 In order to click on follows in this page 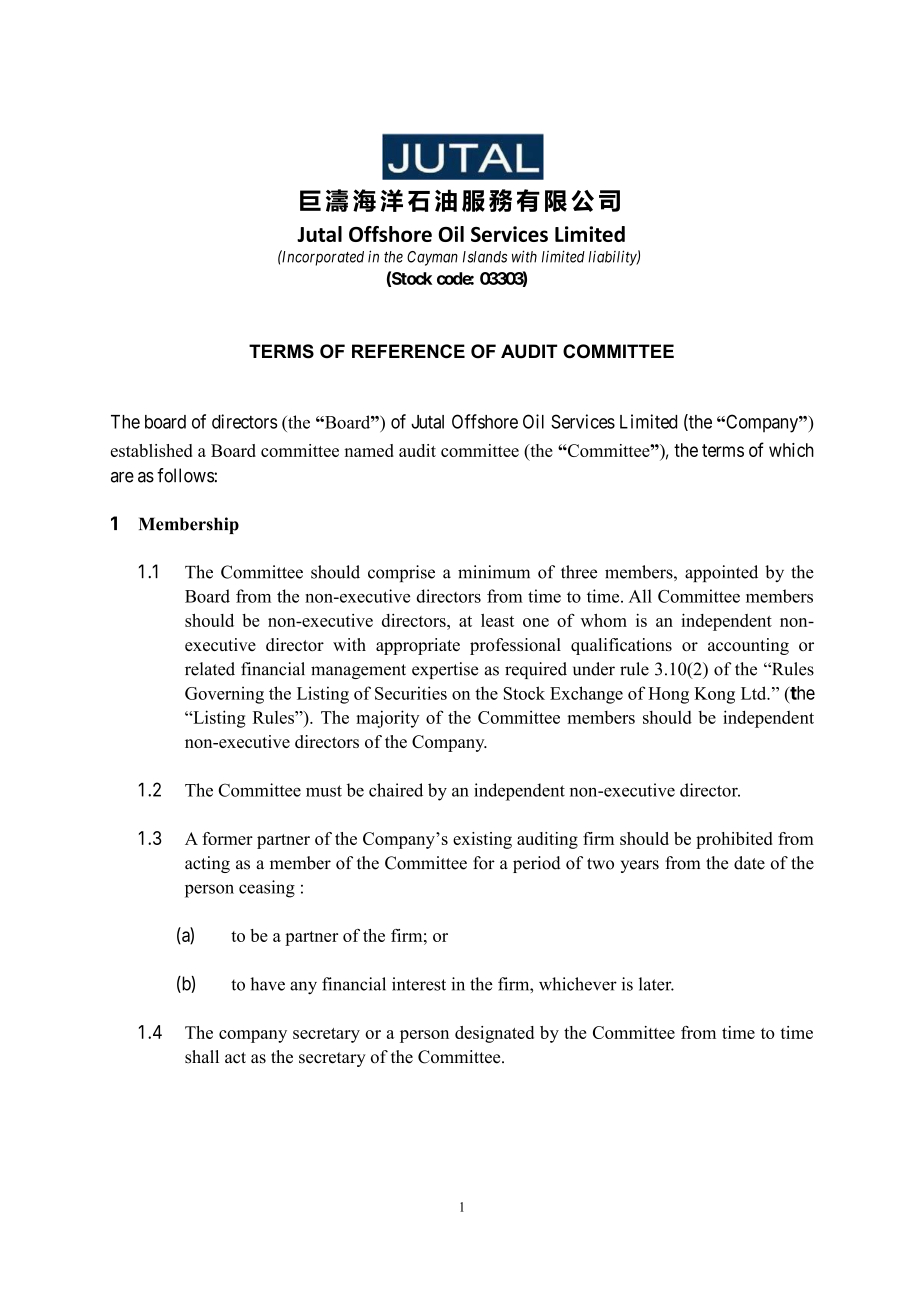, I will do `click(186, 475)`.
